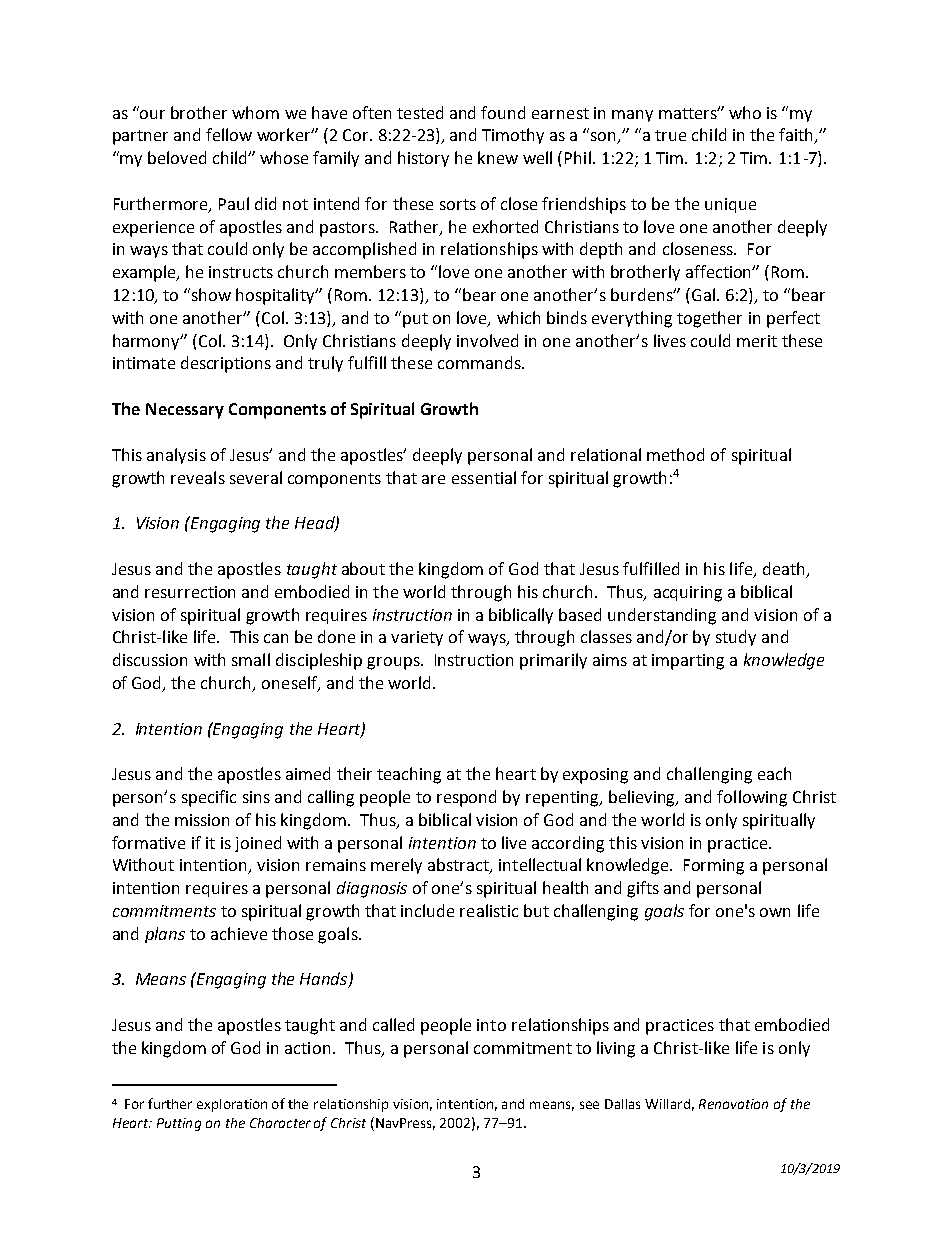 The width and height of the screenshot is (952, 1233). I want to click on true, so click(670, 135).
